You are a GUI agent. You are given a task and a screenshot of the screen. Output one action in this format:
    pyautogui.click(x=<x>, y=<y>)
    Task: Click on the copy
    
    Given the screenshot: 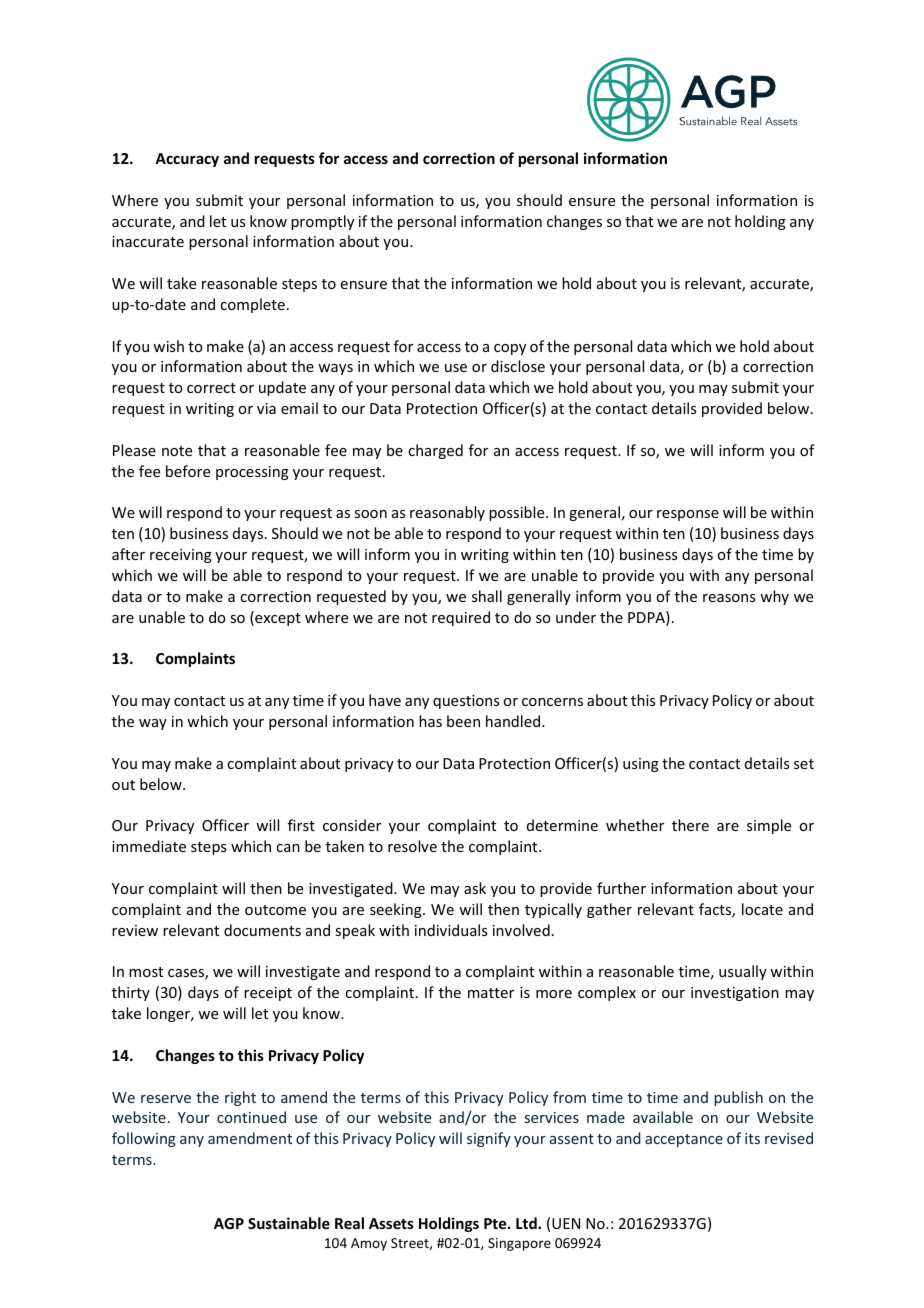 What is the action you would take?
    pyautogui.click(x=510, y=349)
